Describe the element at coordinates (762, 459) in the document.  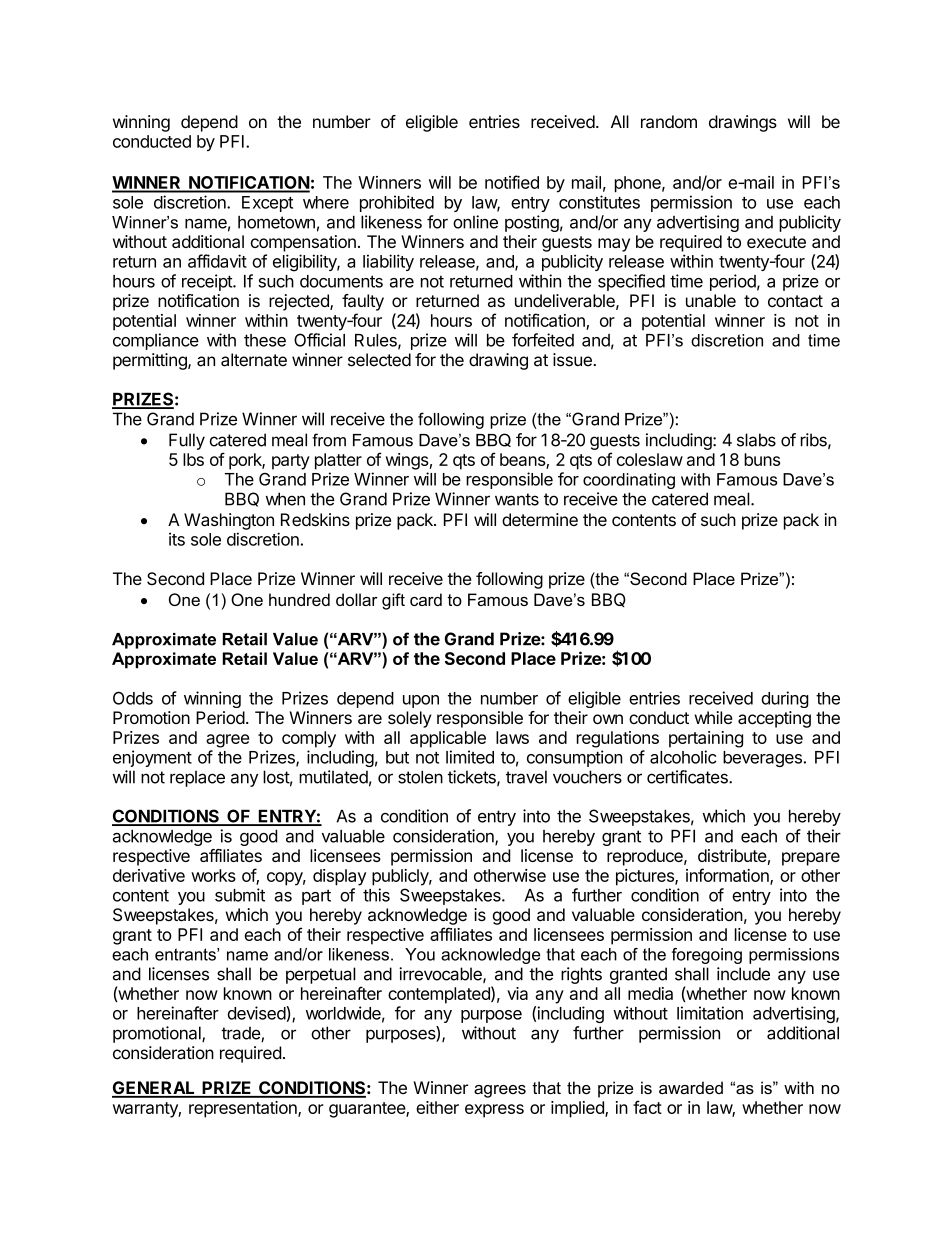
I see `buns` at that location.
